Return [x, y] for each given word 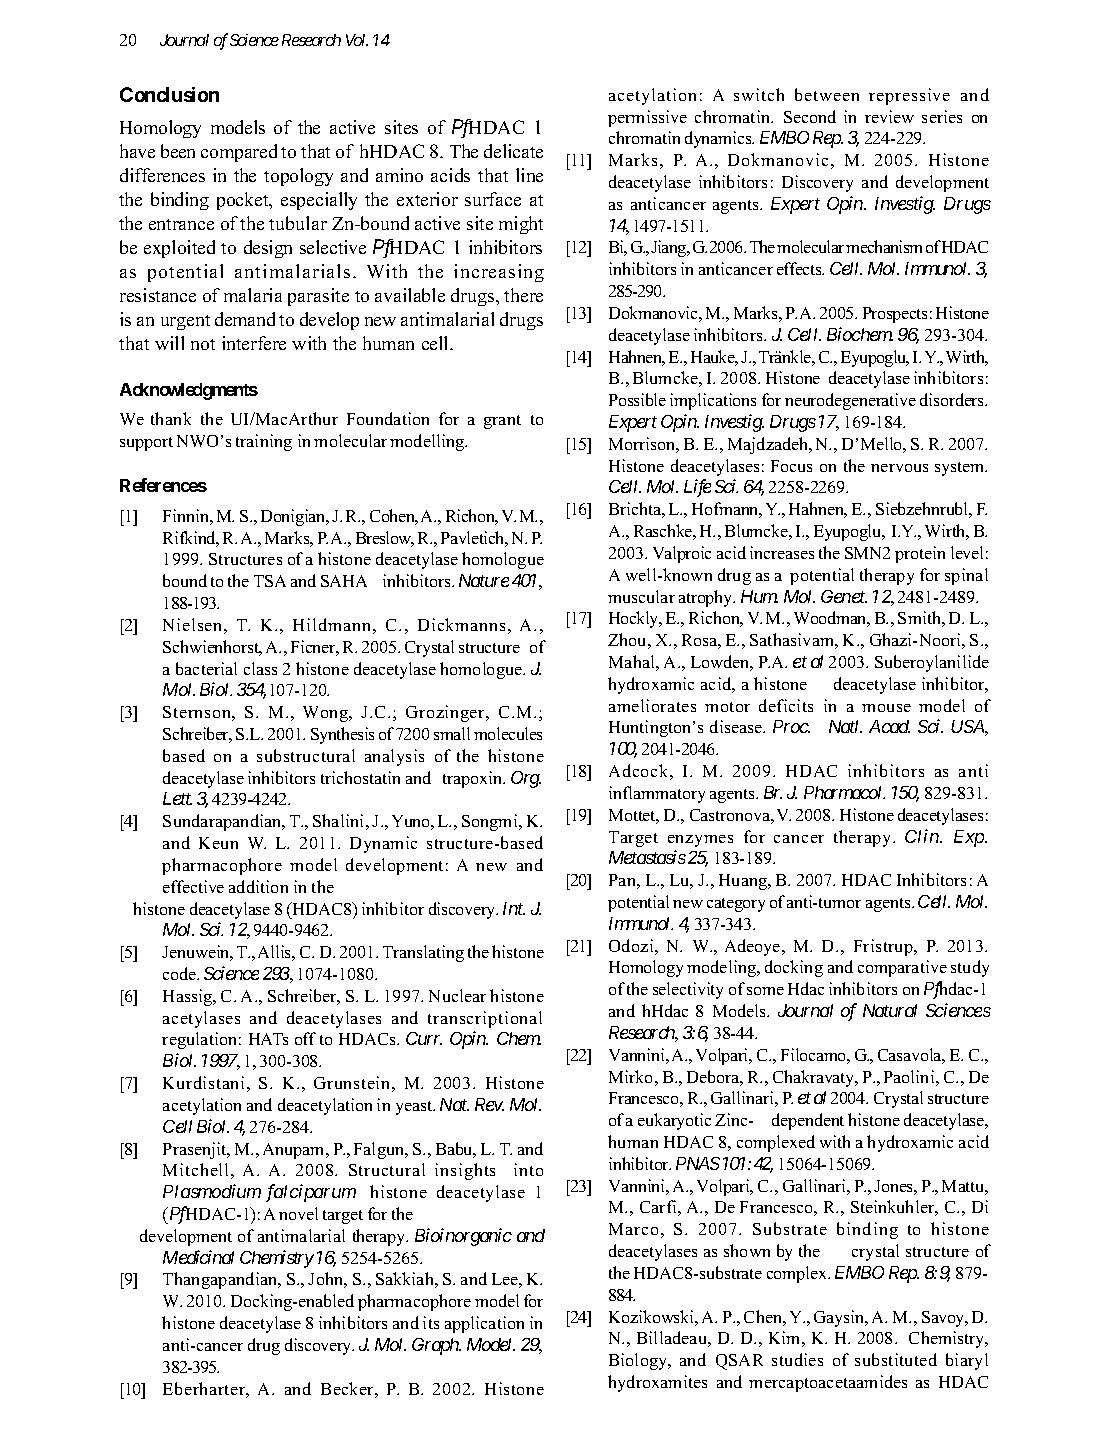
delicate [513, 151]
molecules [508, 733]
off [305, 1038]
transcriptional [485, 1019]
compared [239, 153]
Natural [890, 1010]
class [260, 668]
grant [502, 422]
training [264, 442]
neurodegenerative [850, 401]
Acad [889, 726]
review [889, 116]
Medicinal [198, 1257]
